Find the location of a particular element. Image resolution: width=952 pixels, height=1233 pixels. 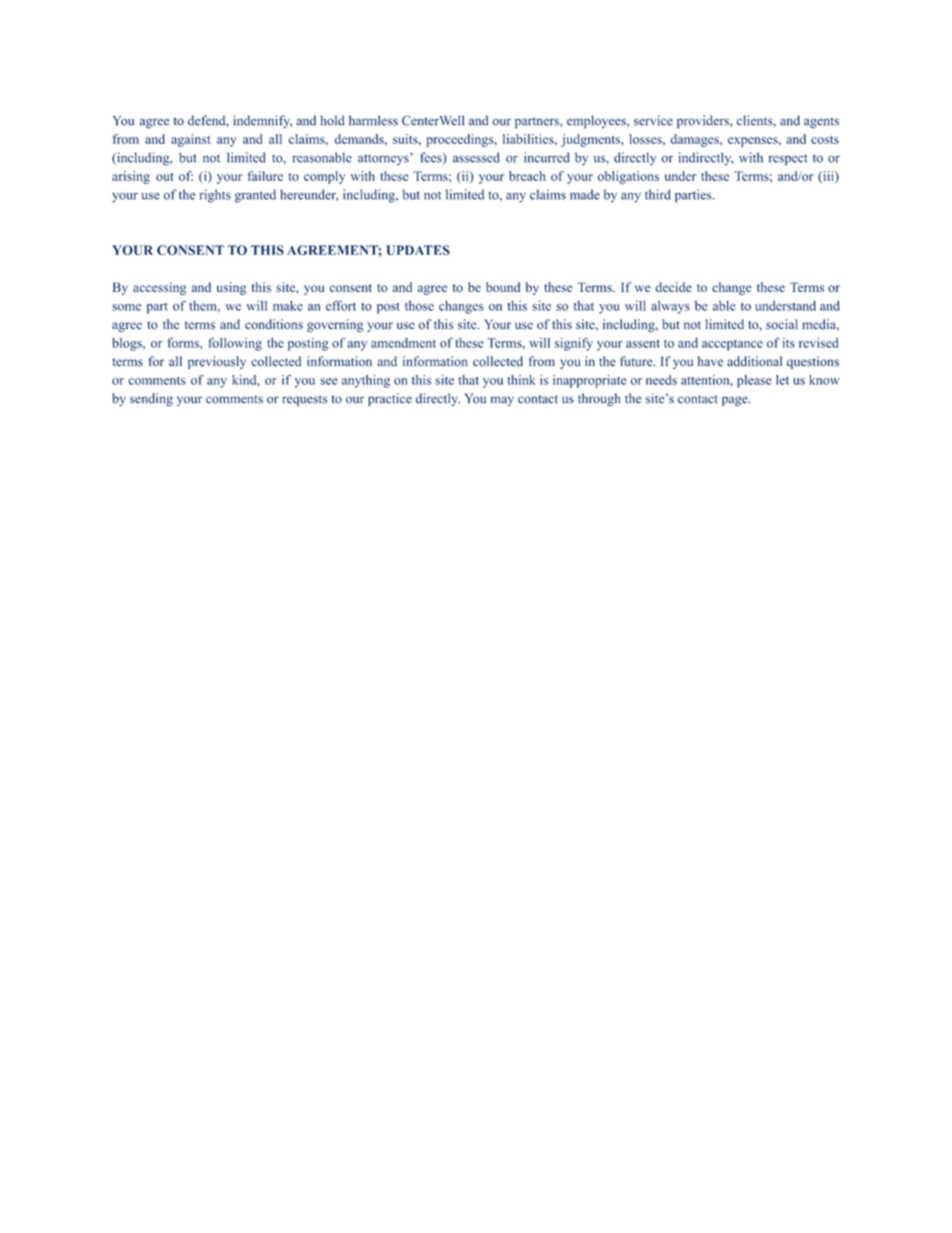

rights is located at coordinates (215, 196).
